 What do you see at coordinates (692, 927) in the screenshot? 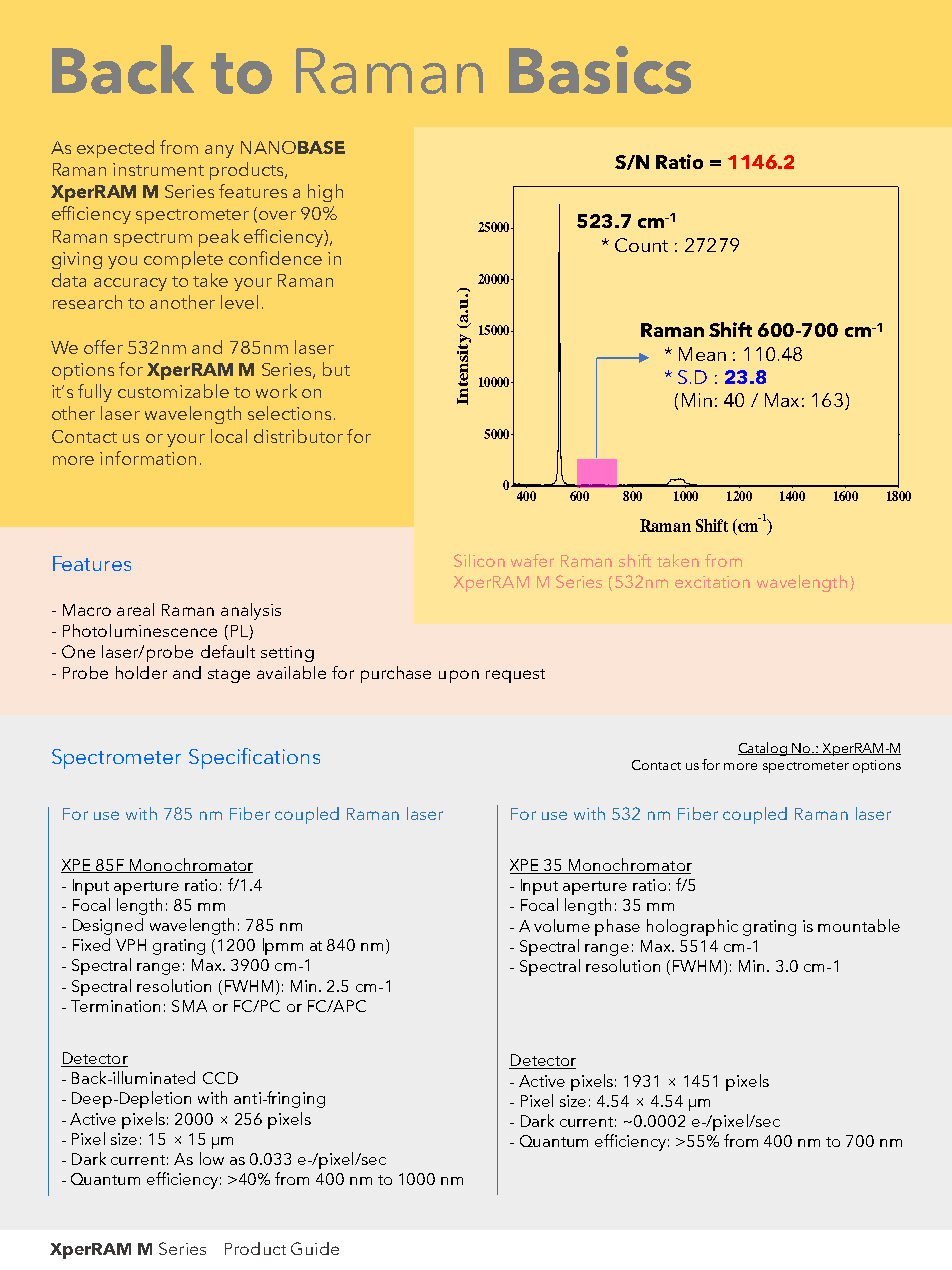
I see `holographic` at bounding box center [692, 927].
